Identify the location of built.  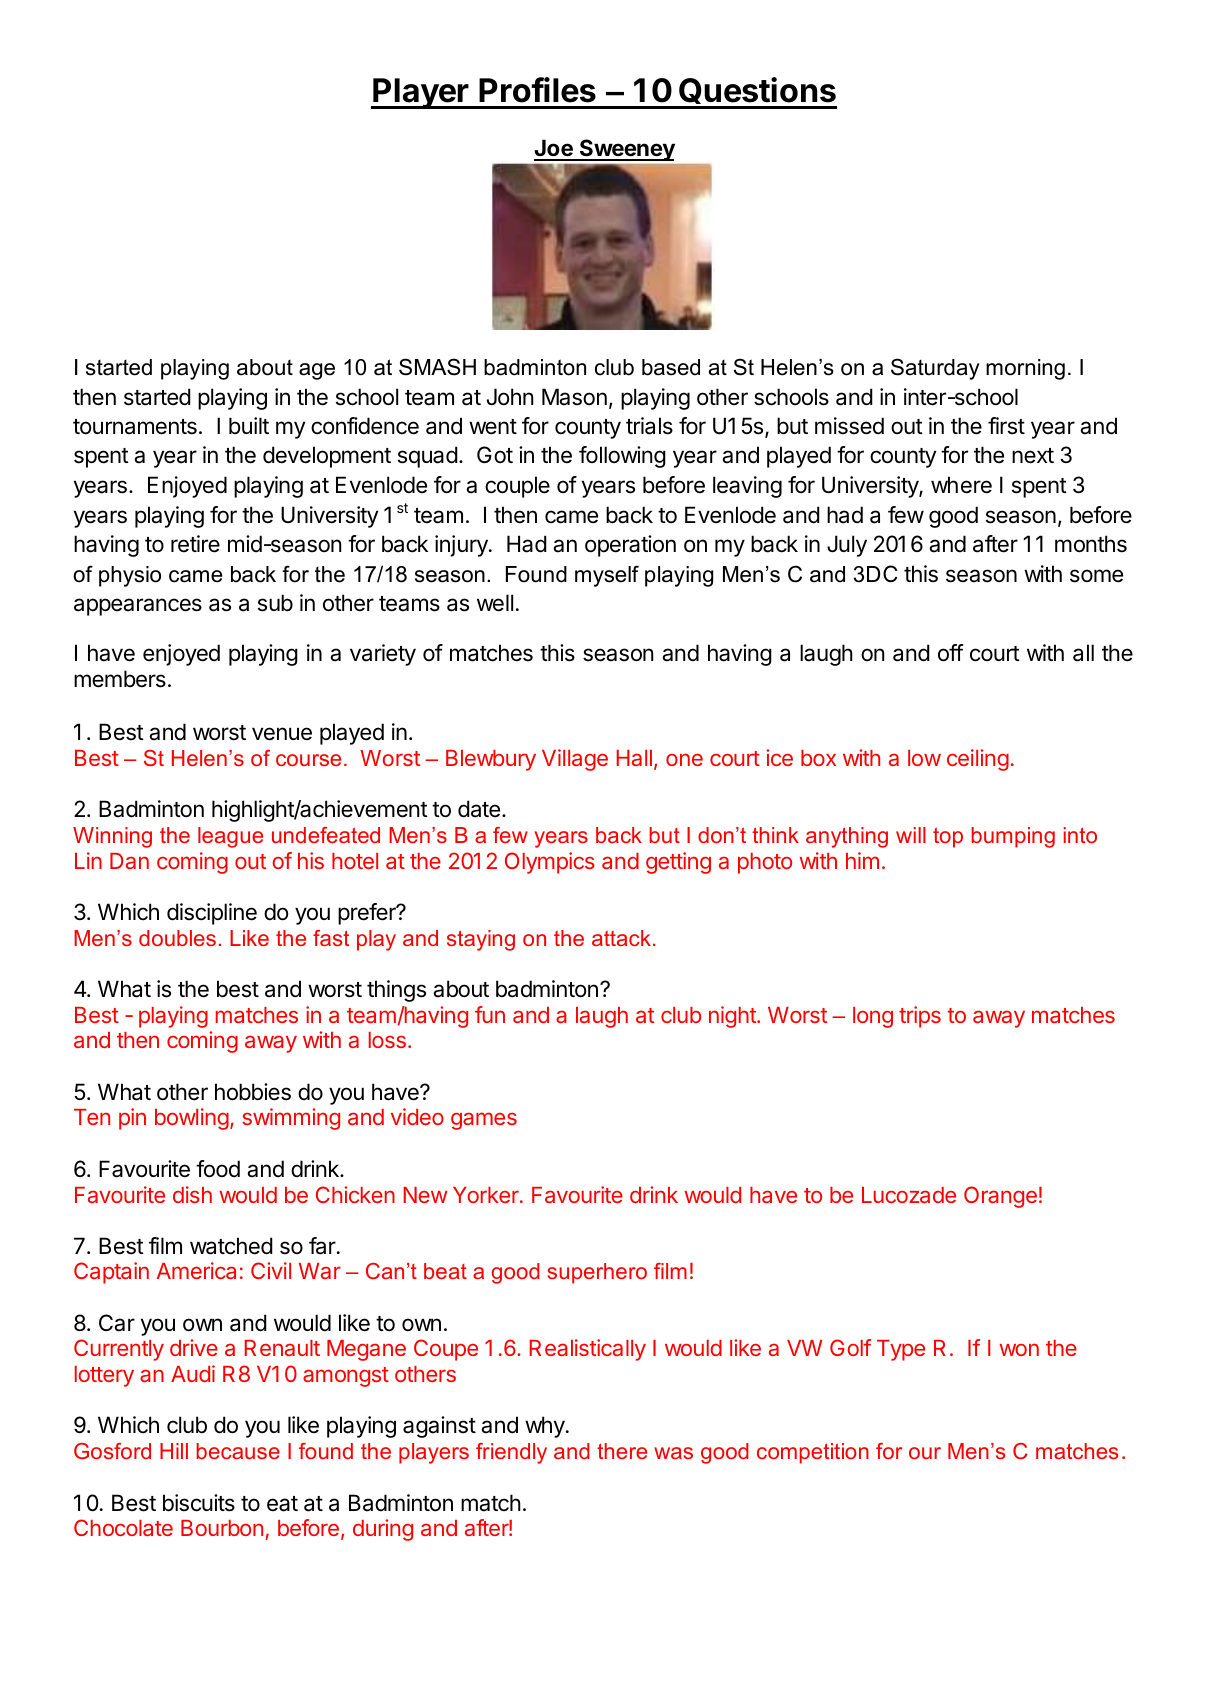
(249, 425).
